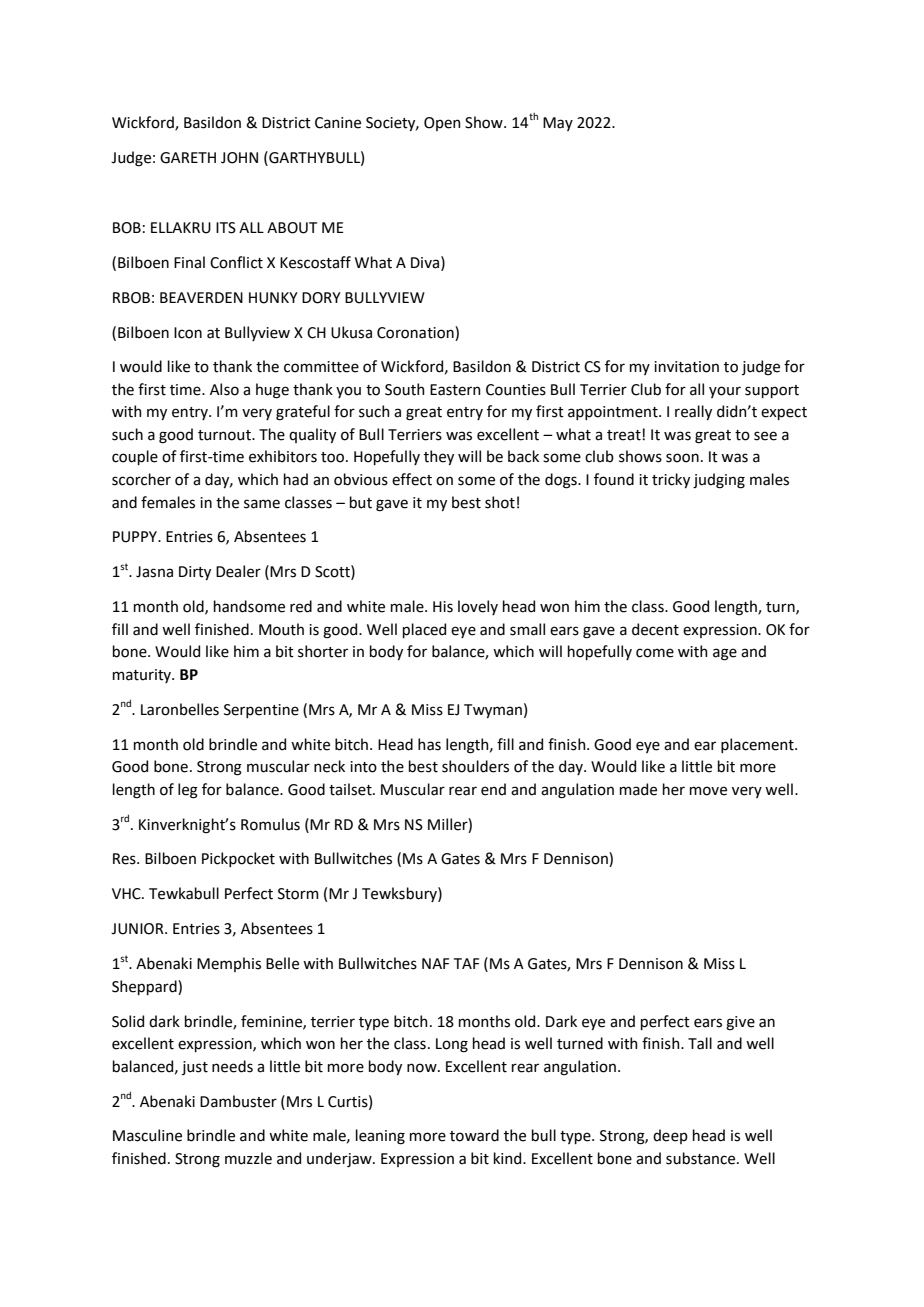 The height and width of the screenshot is (1307, 924). I want to click on GARETH, so click(188, 158).
